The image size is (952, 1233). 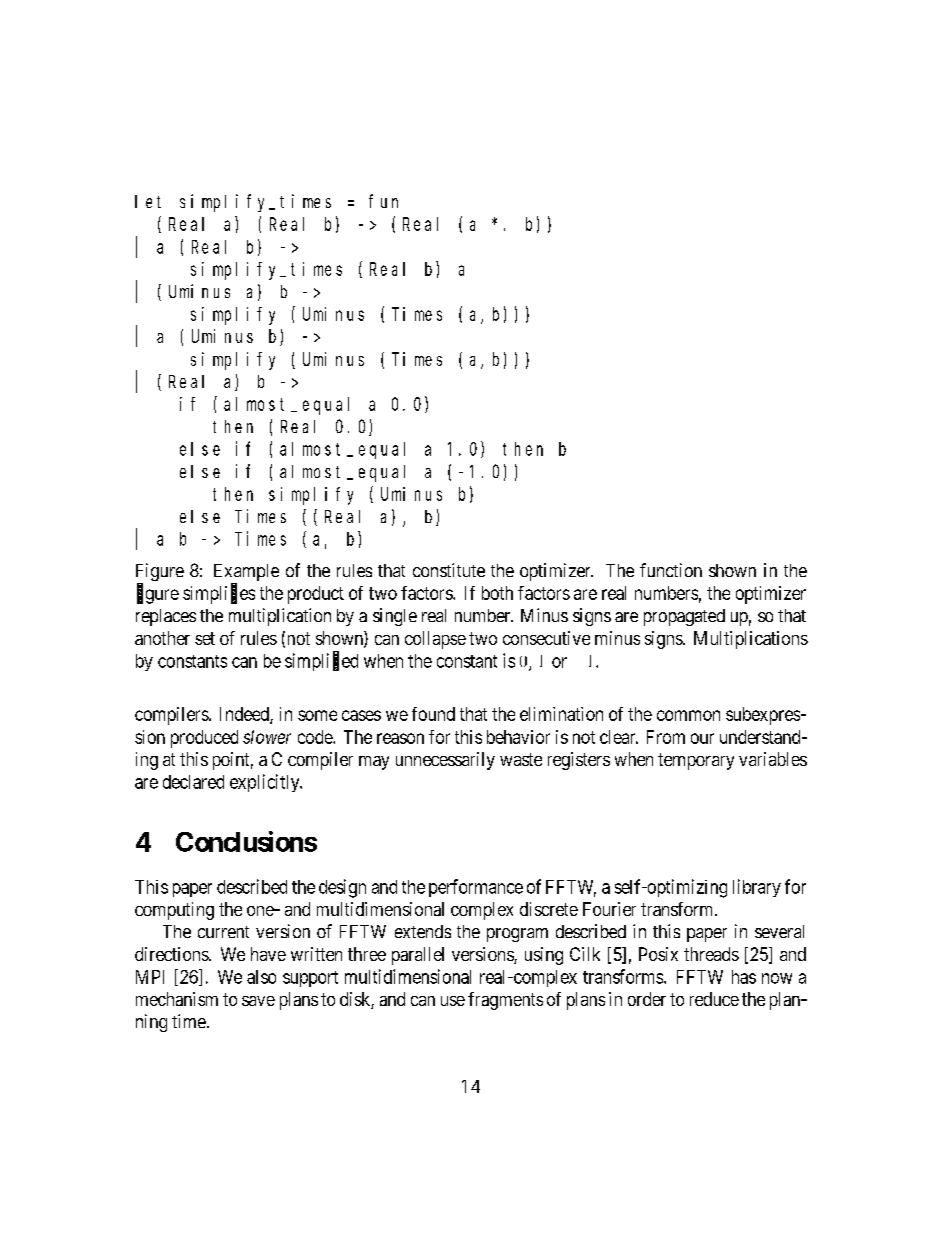 What do you see at coordinates (696, 761) in the document?
I see `temporary` at bounding box center [696, 761].
